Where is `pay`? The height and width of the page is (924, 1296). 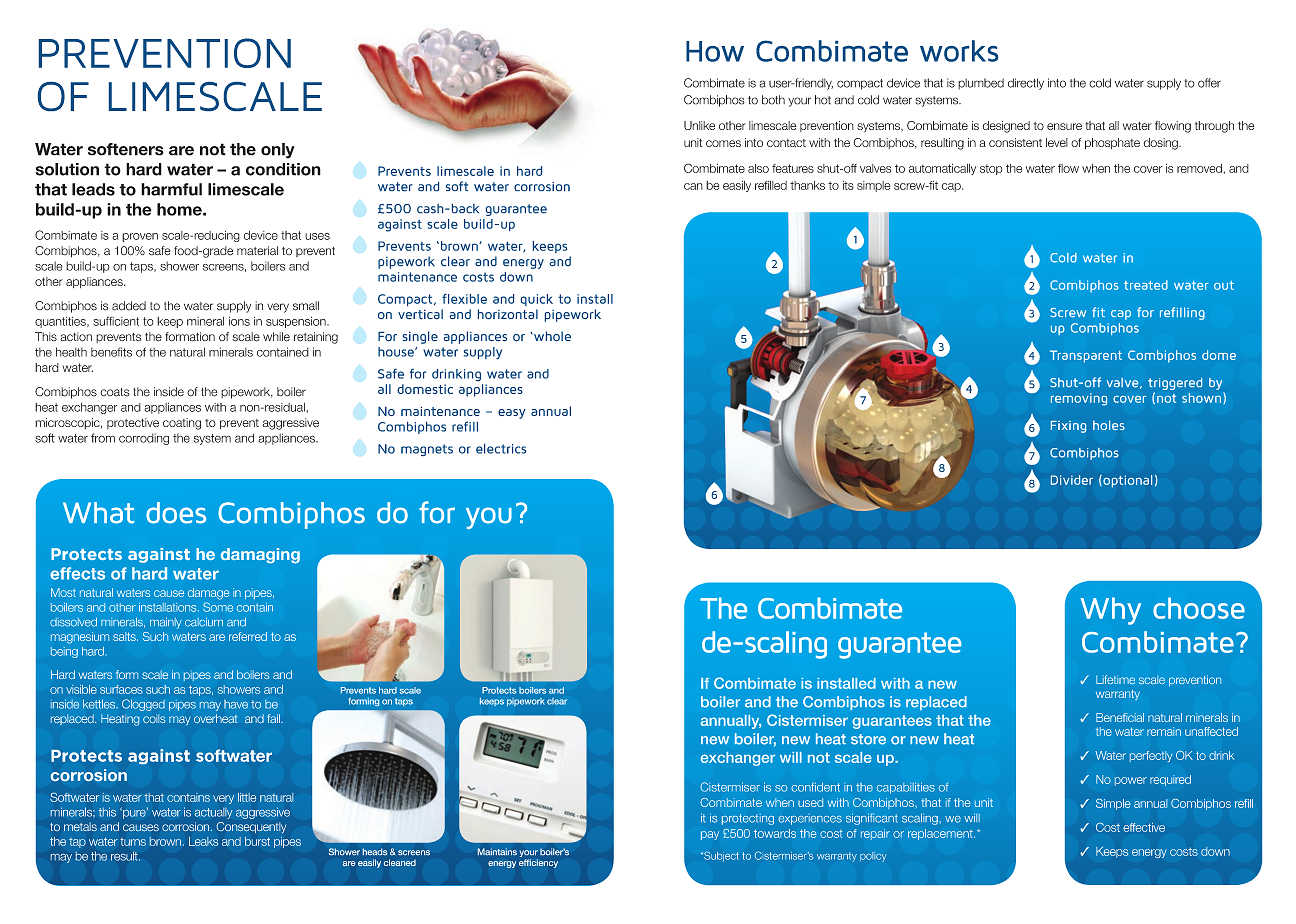 pay is located at coordinates (710, 835).
